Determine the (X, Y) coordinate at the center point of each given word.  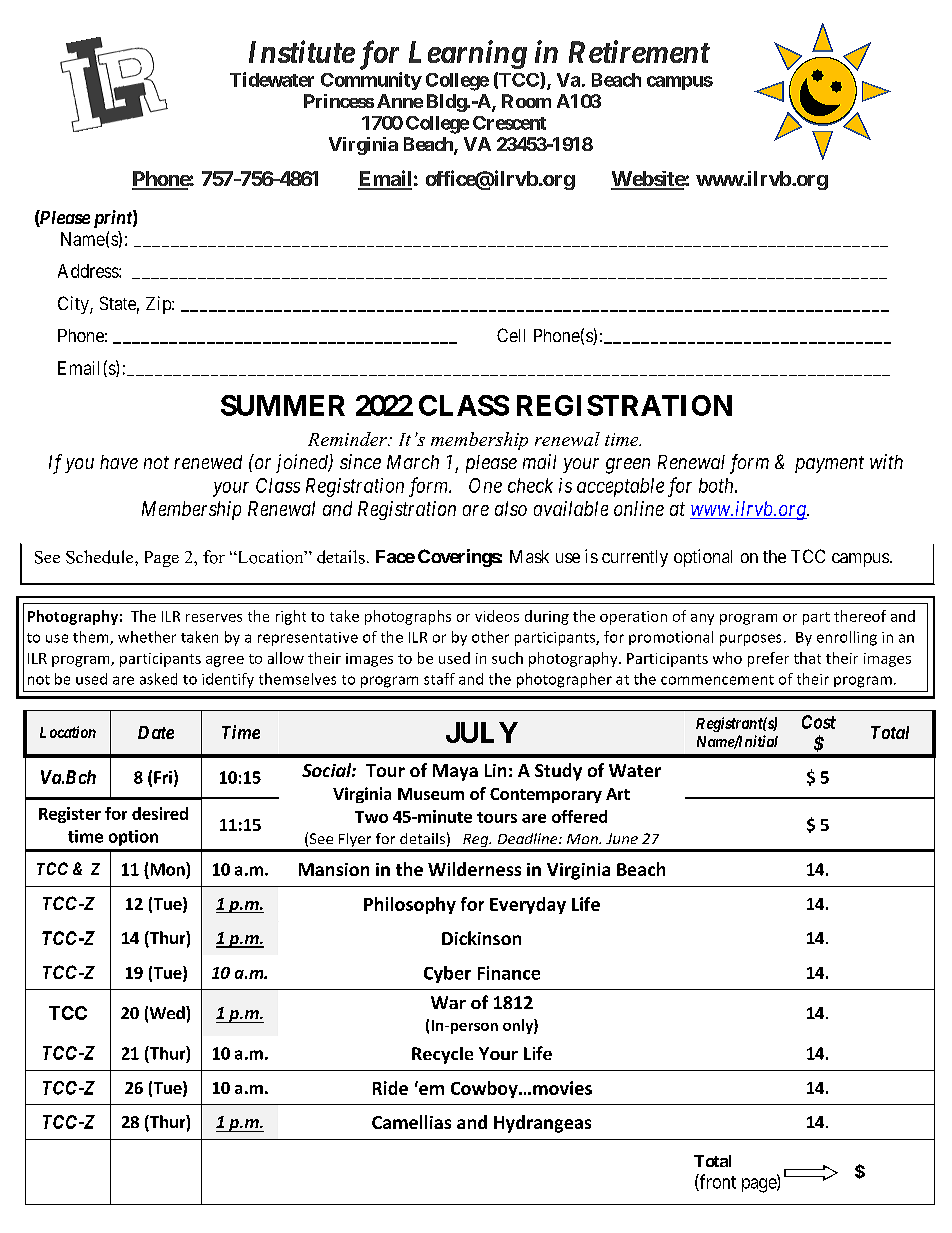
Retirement (639, 51)
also (511, 508)
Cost (819, 722)
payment (829, 464)
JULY (482, 732)
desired (160, 813)
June (622, 838)
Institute (302, 51)
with (886, 461)
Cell (511, 335)
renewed (208, 462)
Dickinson (481, 938)
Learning (468, 54)
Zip (159, 305)
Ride (390, 1088)
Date (156, 732)
